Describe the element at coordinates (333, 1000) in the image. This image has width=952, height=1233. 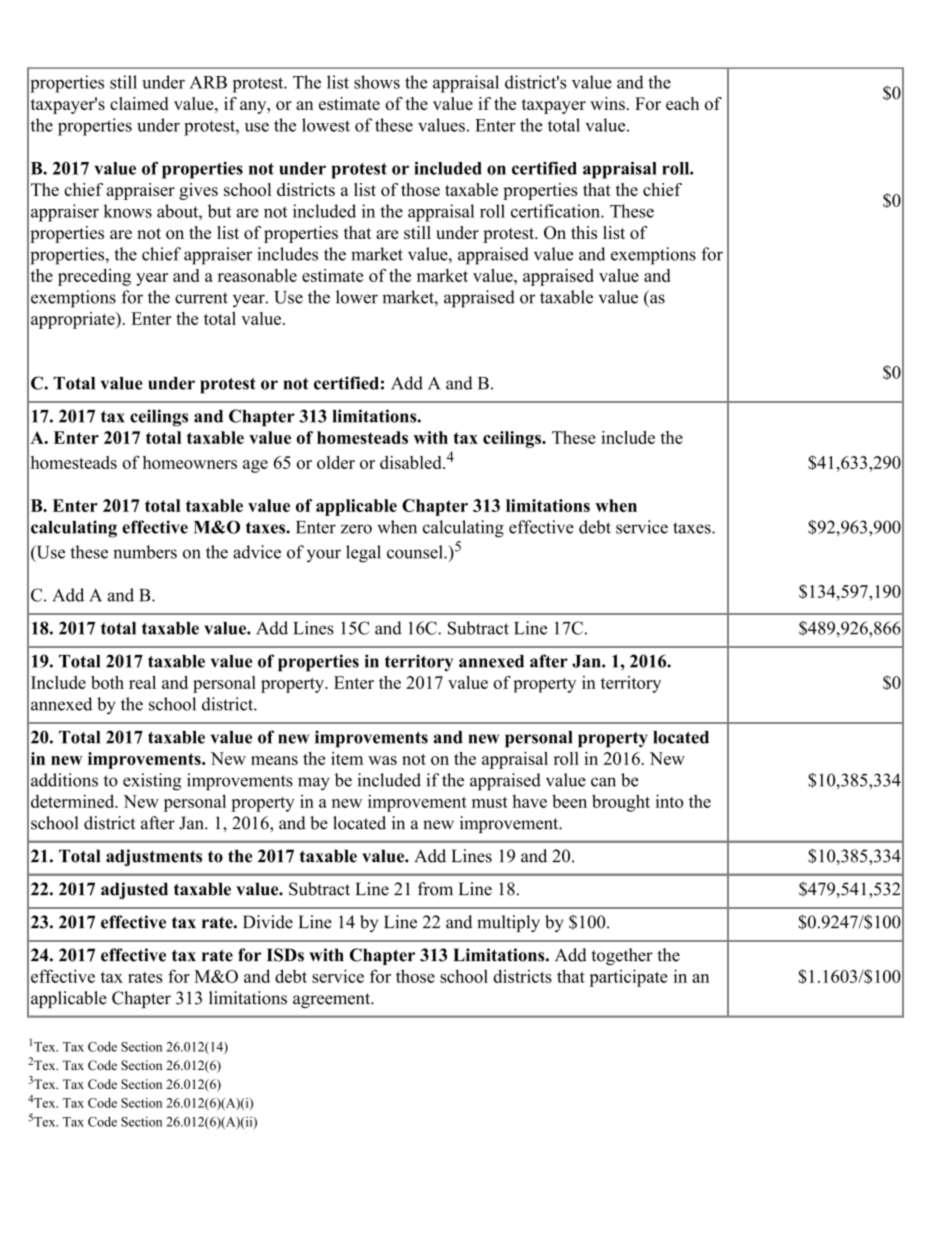
I see `agreement` at that location.
